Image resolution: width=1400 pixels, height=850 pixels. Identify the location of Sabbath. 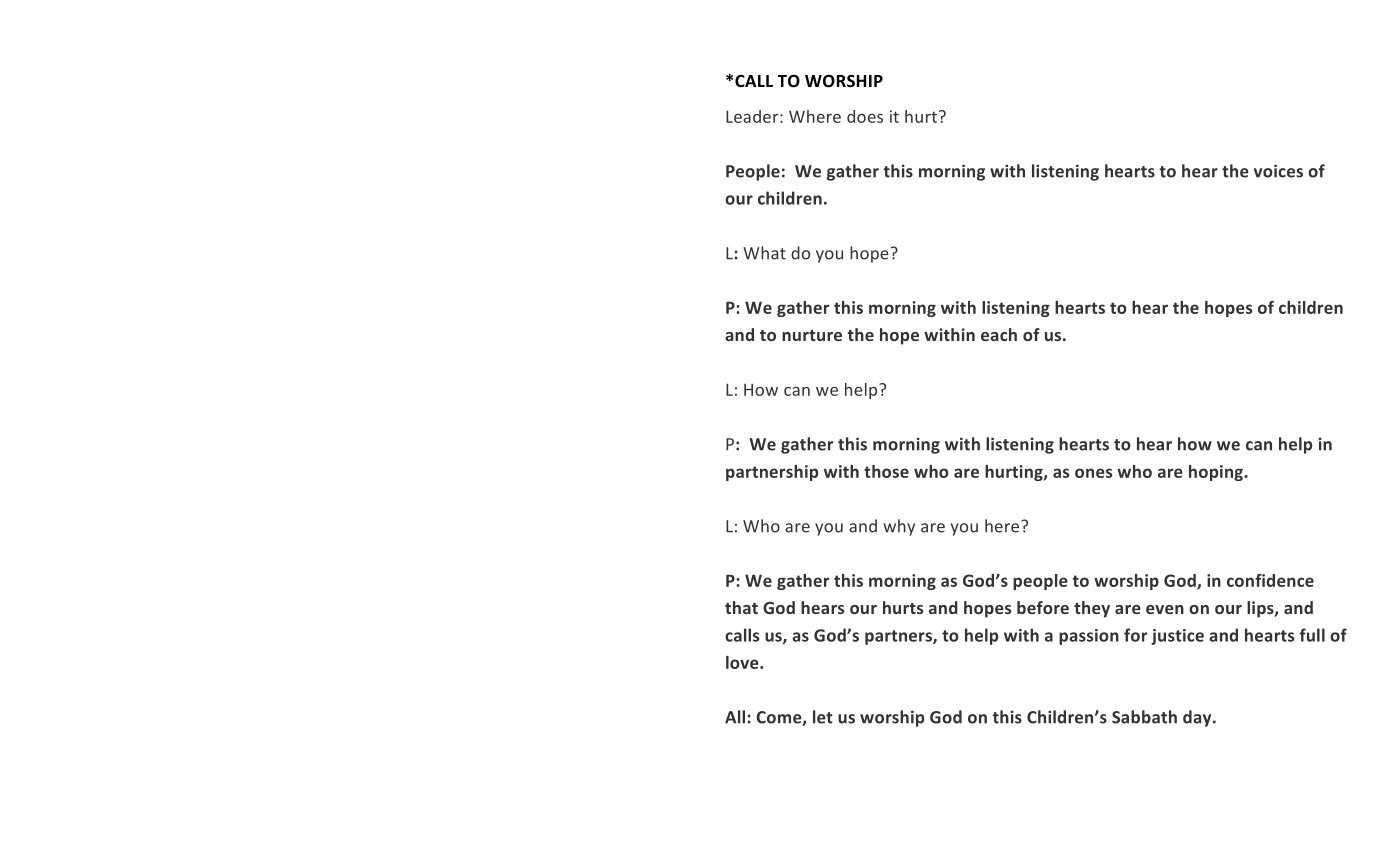
(1144, 717).
